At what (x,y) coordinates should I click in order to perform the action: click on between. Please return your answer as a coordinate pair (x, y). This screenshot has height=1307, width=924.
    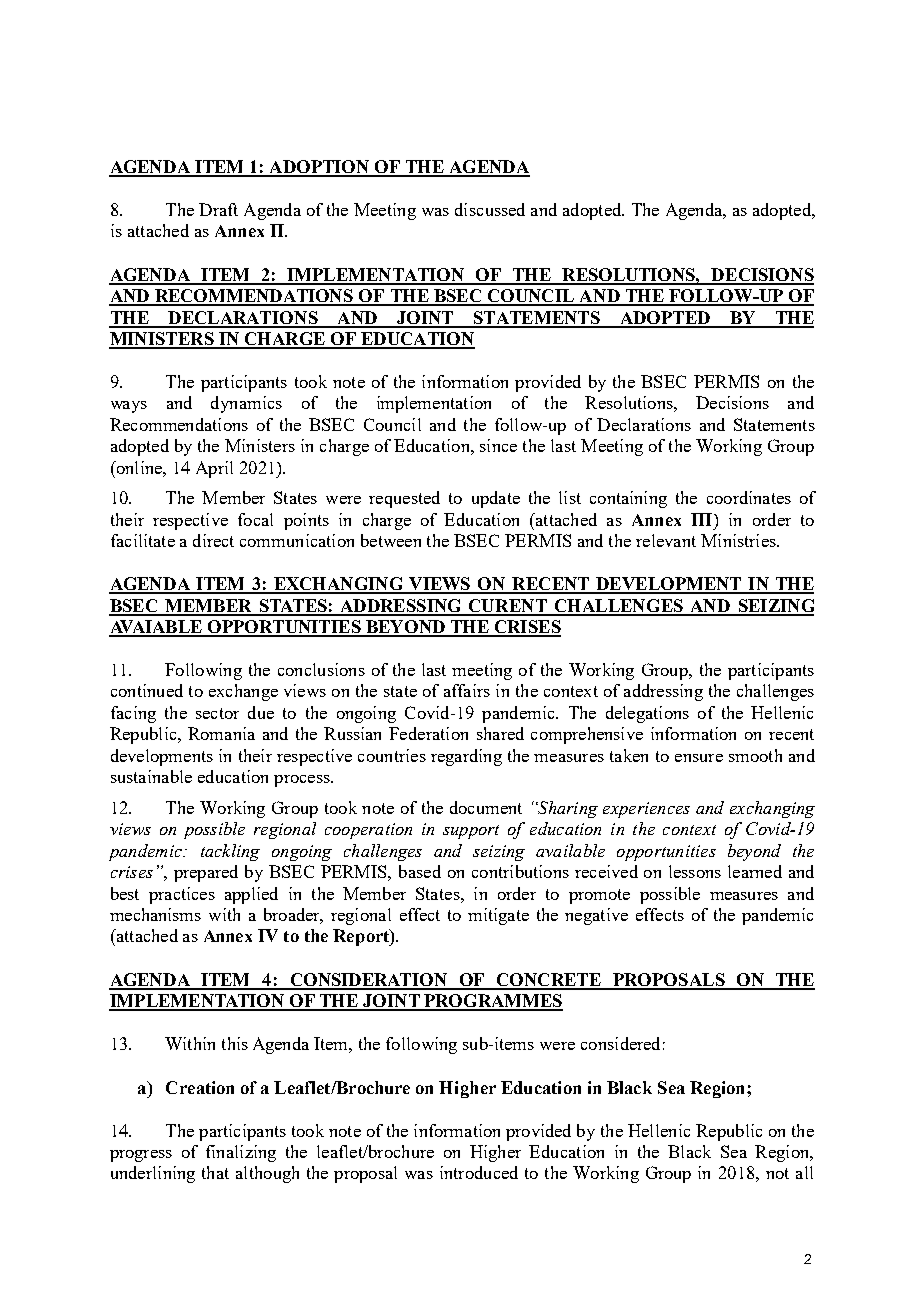
    Looking at the image, I should click on (391, 540).
